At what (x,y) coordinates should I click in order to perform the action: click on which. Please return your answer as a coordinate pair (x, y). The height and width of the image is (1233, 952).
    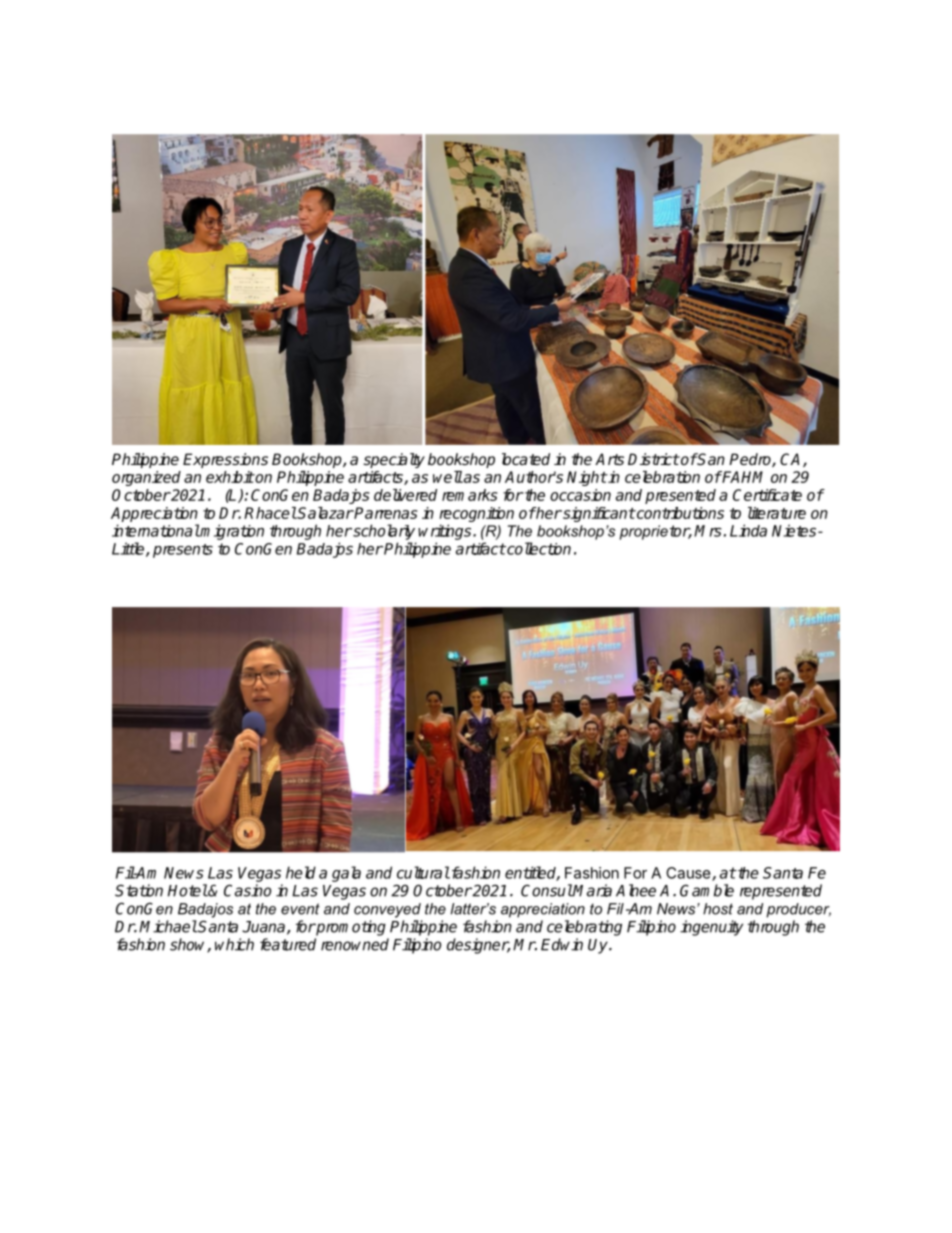
    Looking at the image, I should click on (234, 944).
